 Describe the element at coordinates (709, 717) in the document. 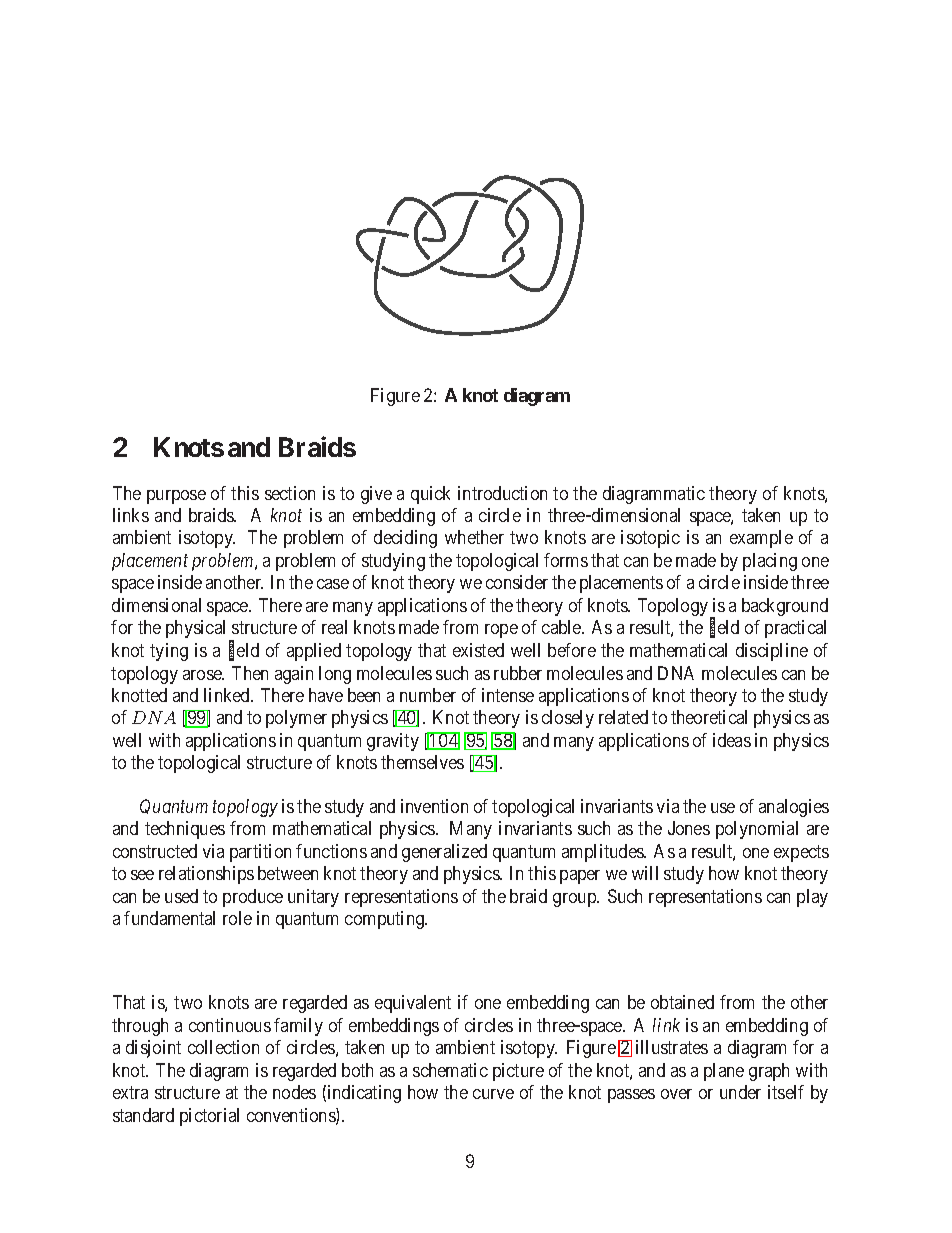

I see `theoretical` at that location.
